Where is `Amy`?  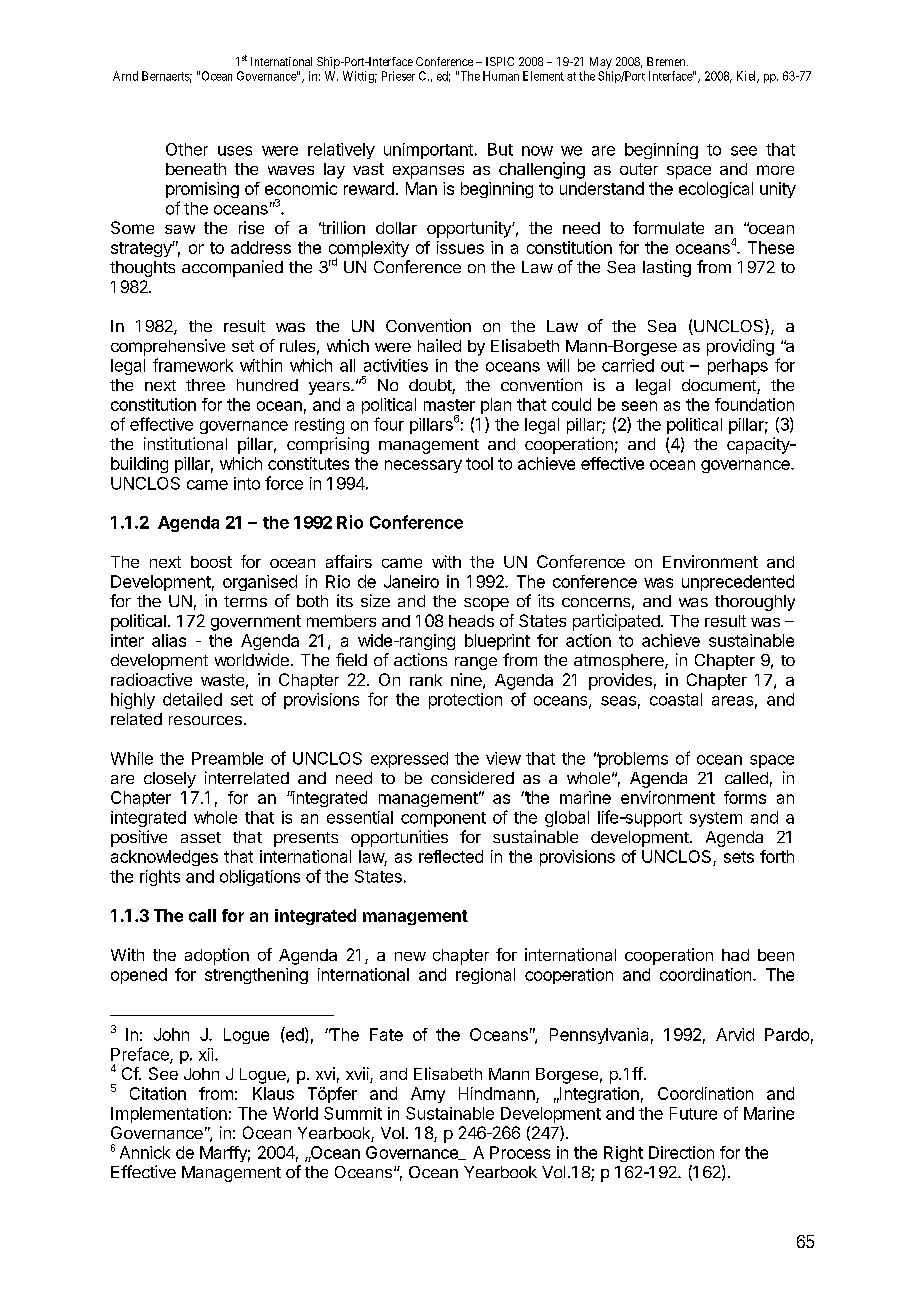 Amy is located at coordinates (428, 1095).
